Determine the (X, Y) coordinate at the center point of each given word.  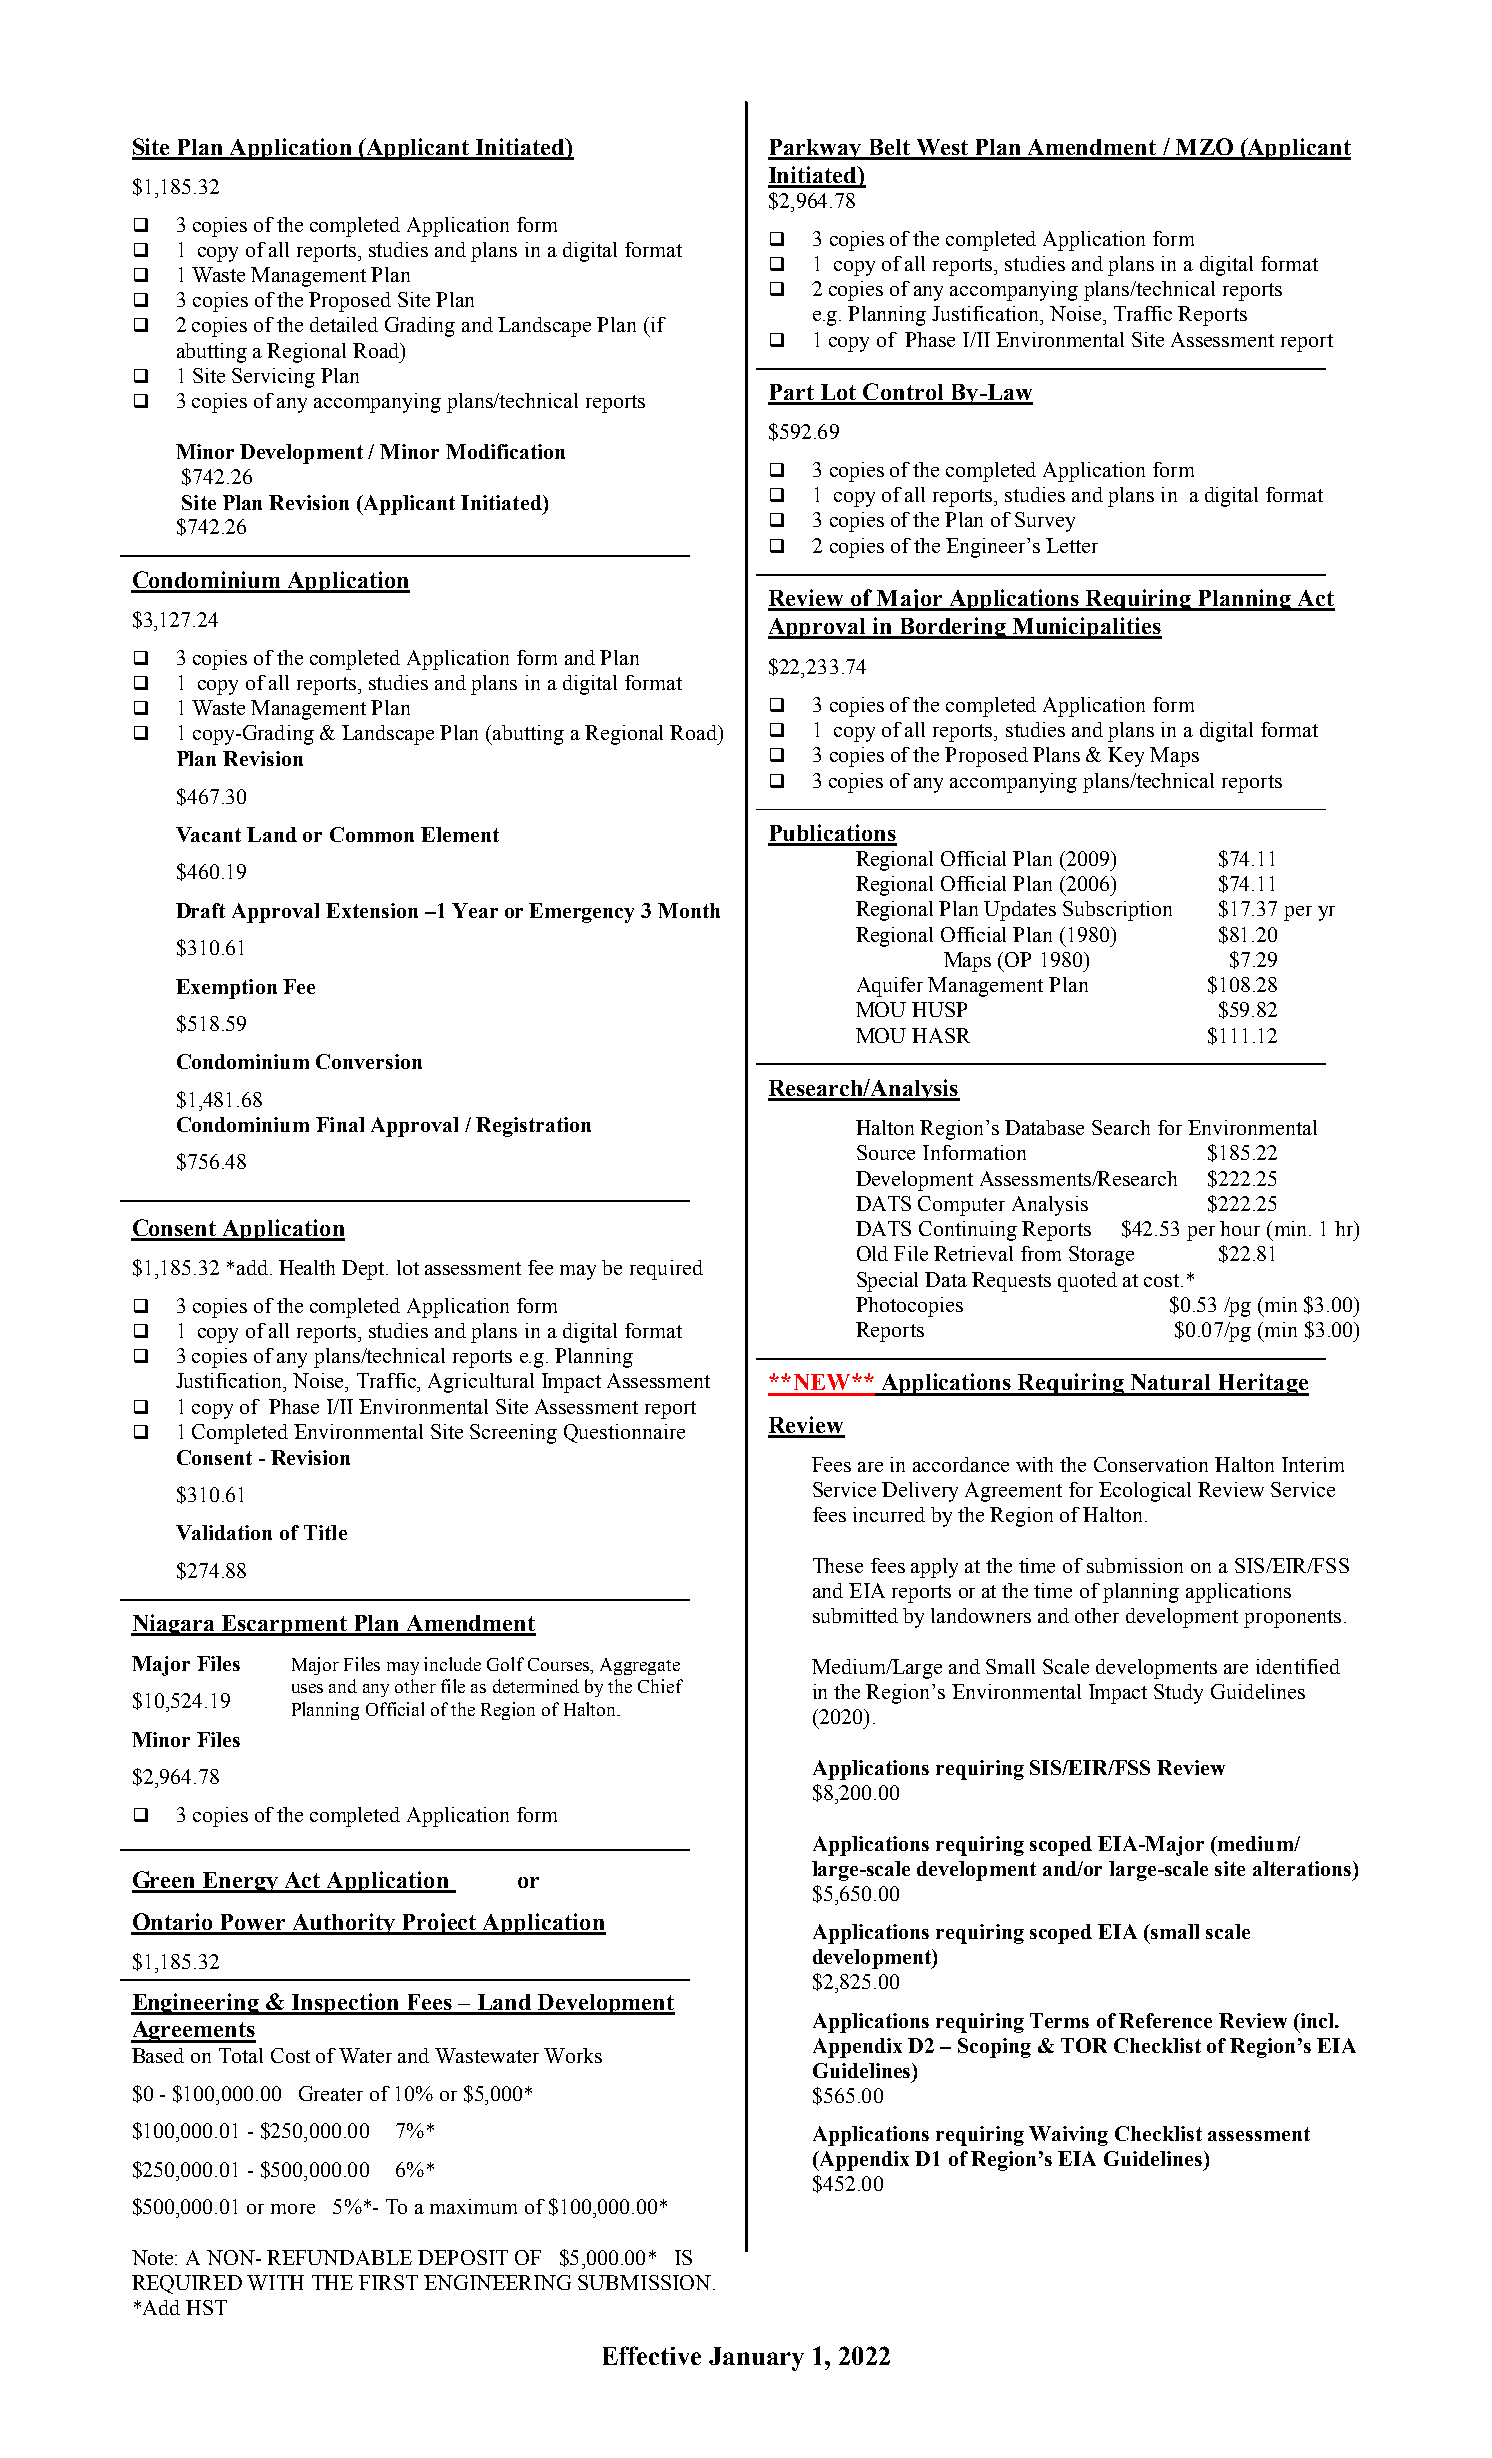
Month (689, 910)
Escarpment (285, 1625)
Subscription (1117, 911)
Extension (372, 910)
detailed (344, 324)
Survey (1045, 522)
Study (1178, 1694)
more (293, 2209)
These (838, 1565)
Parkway (816, 149)
